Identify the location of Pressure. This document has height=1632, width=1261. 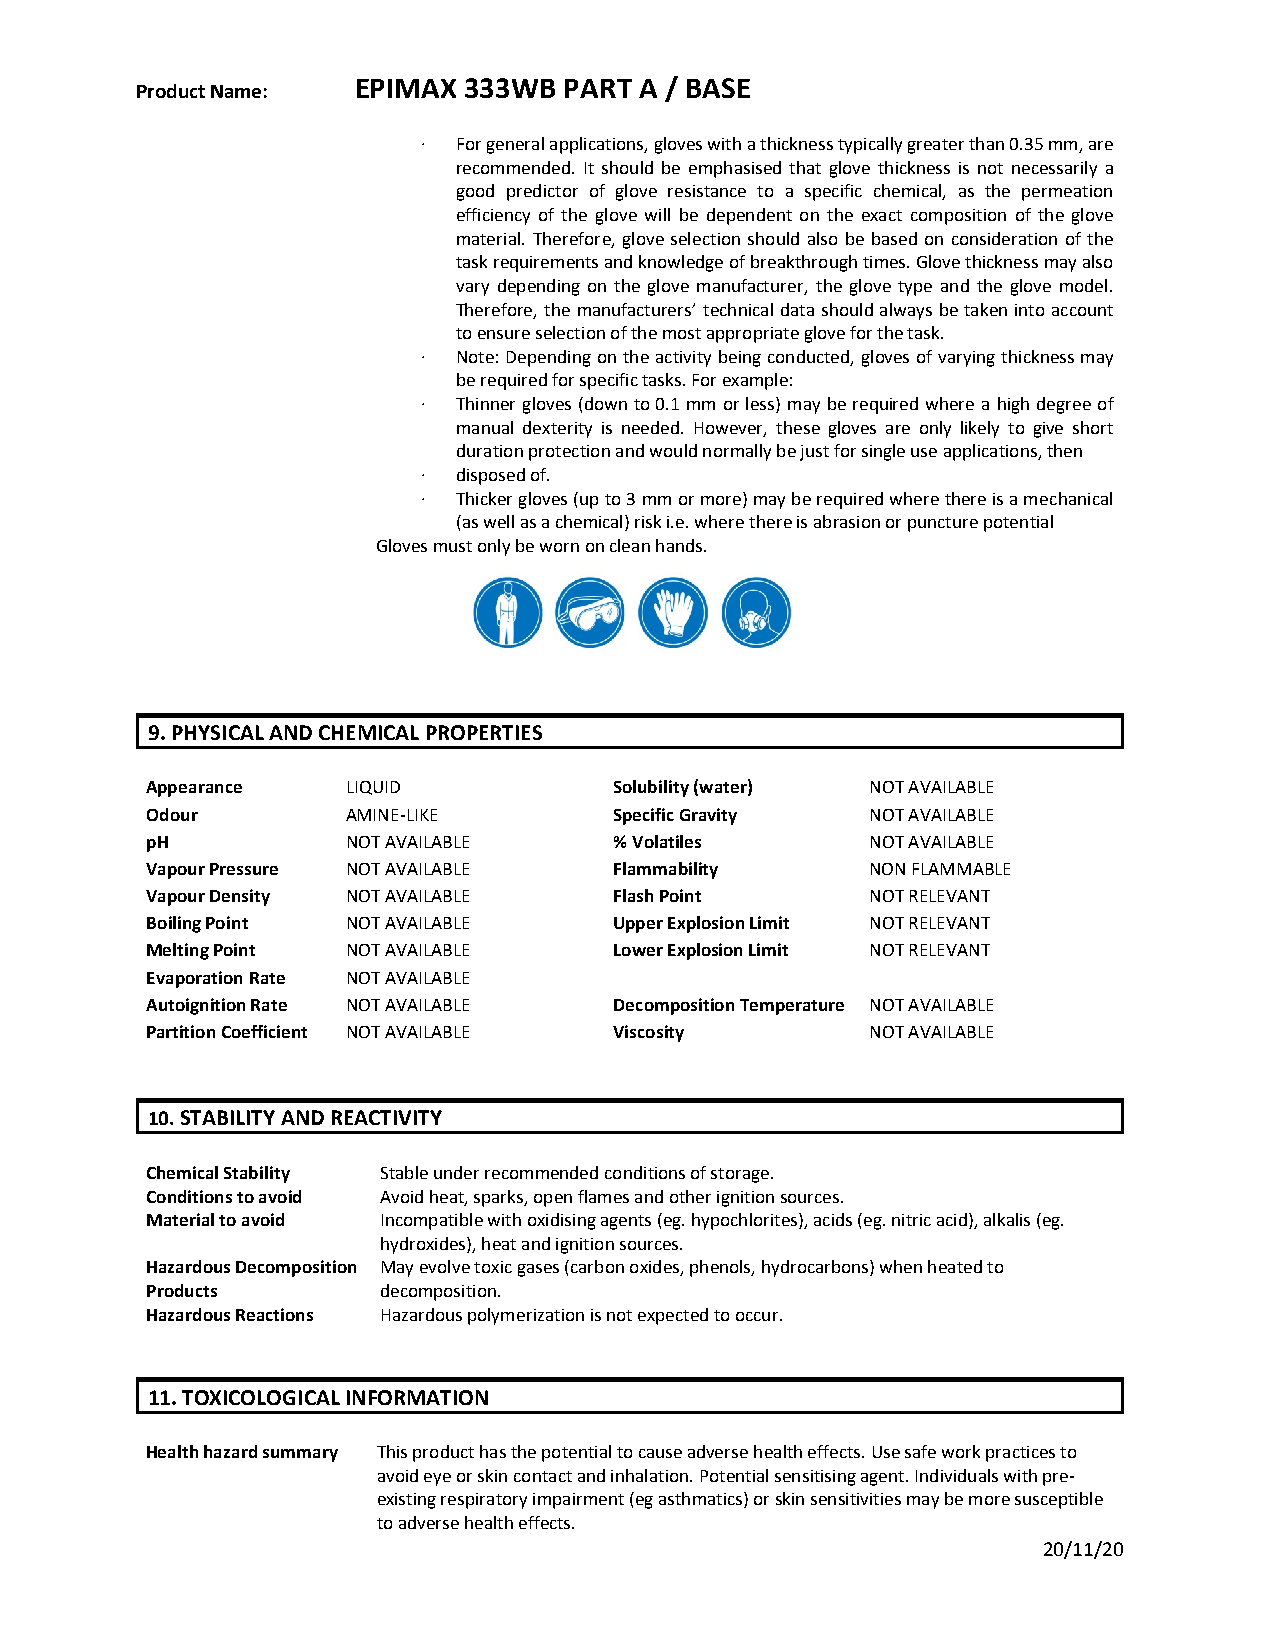
(244, 869).
